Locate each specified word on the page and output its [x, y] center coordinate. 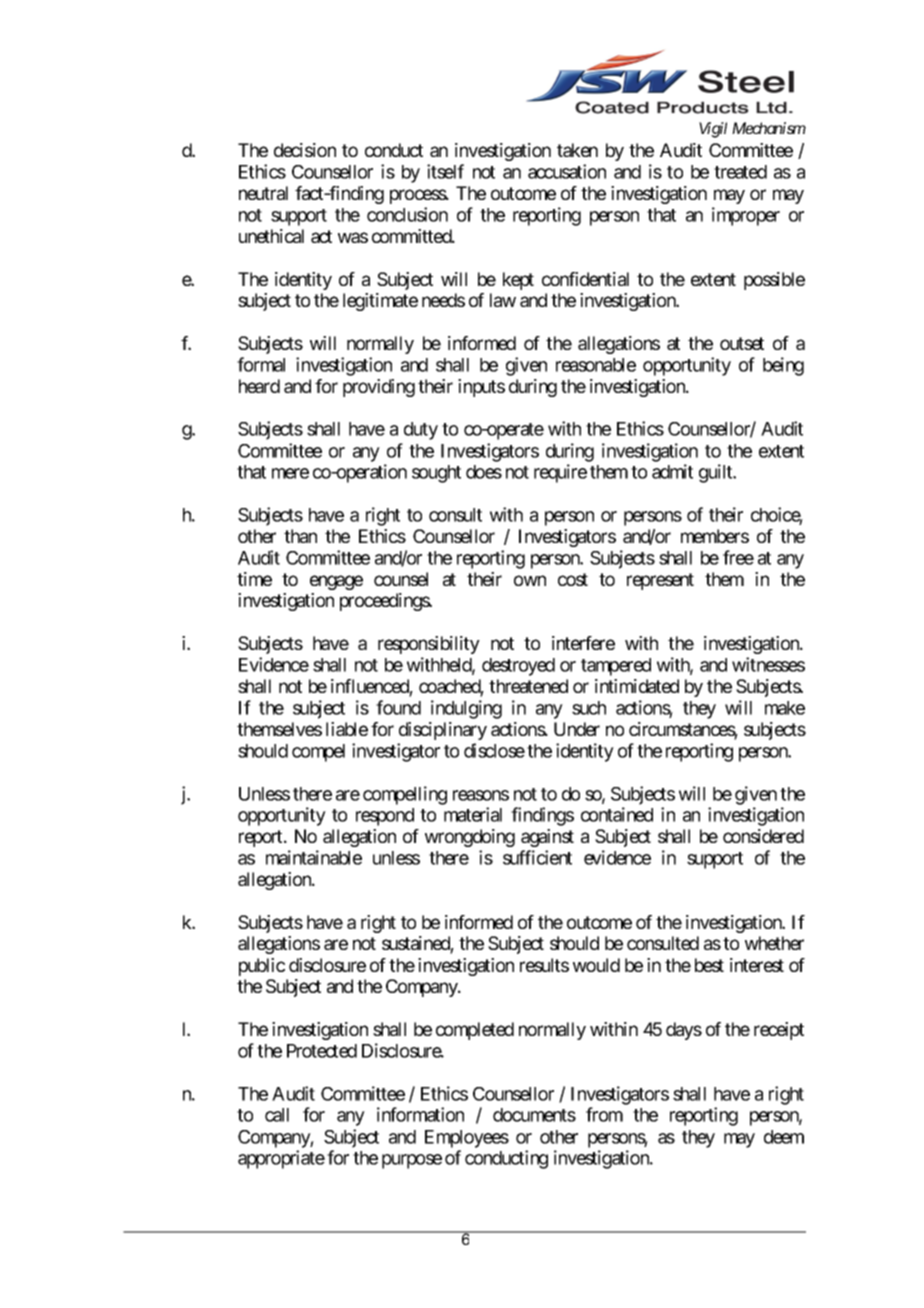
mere [290, 473]
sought [436, 474]
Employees [467, 1139]
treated [740, 172]
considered [763, 836]
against [547, 838]
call [277, 1115]
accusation [567, 171]
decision [305, 150]
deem [784, 1137]
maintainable [314, 857]
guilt [716, 473]
